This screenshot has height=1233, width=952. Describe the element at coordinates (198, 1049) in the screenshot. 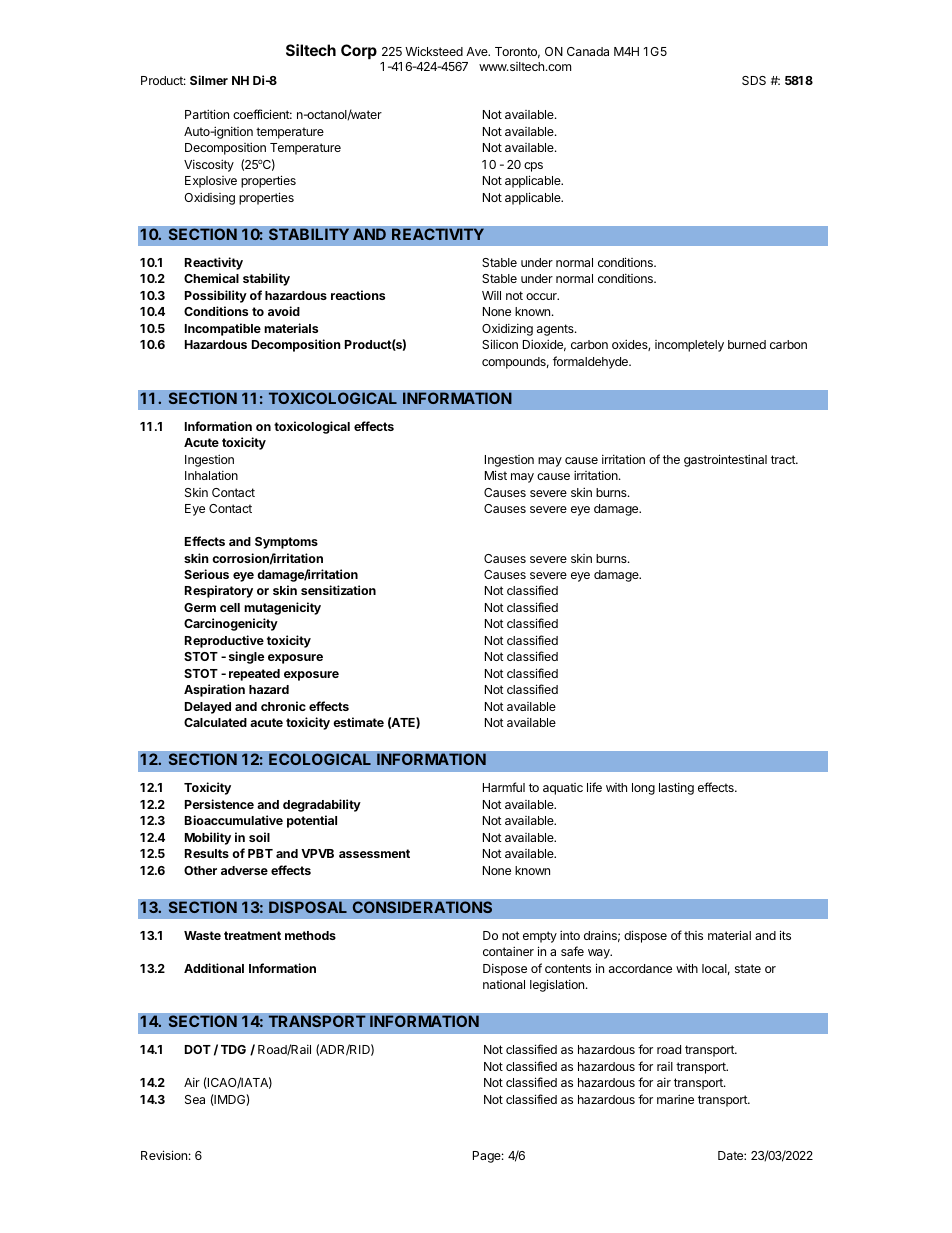

I see `DOT` at that location.
